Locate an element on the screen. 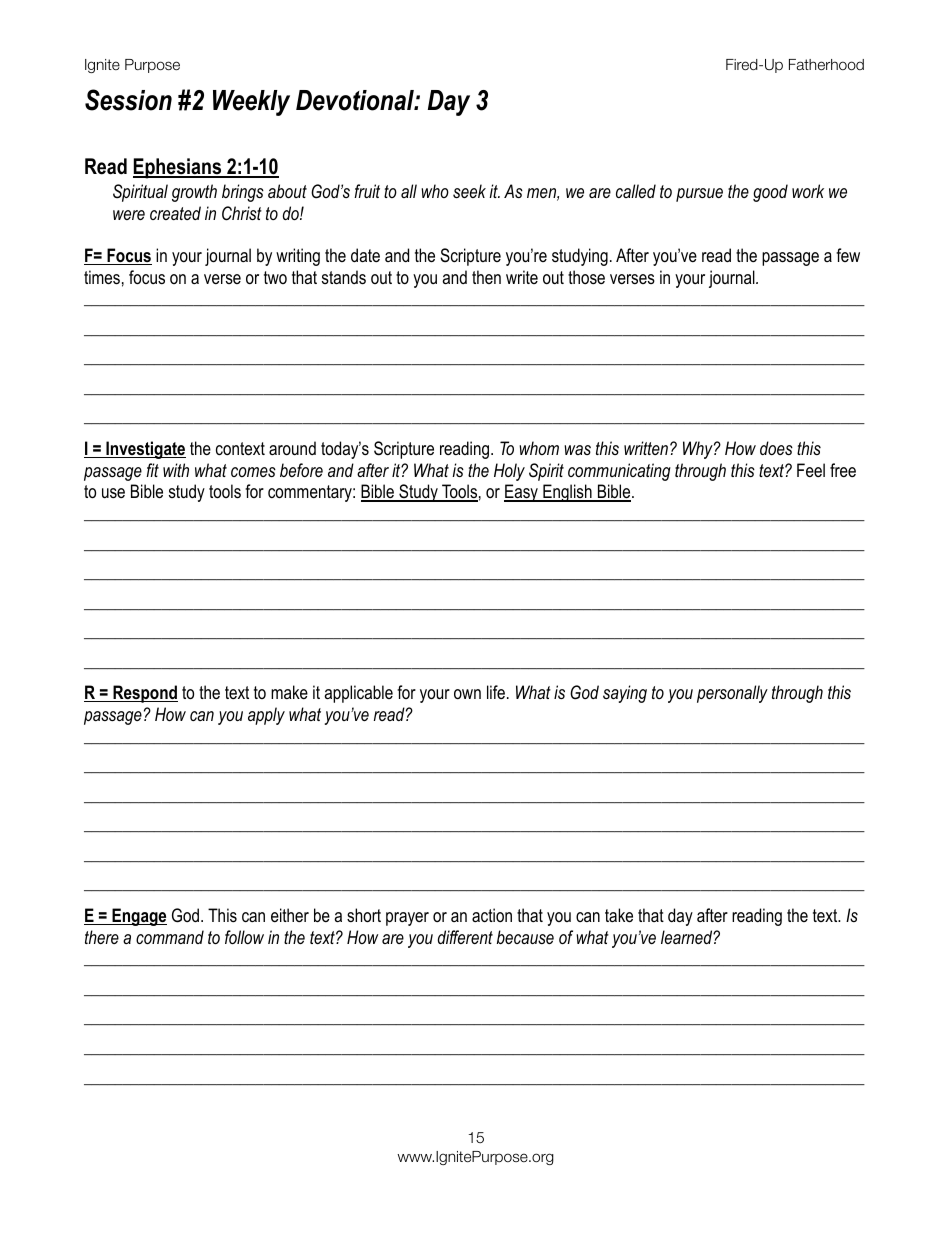 The height and width of the screenshot is (1233, 952). Respond is located at coordinates (144, 694).
